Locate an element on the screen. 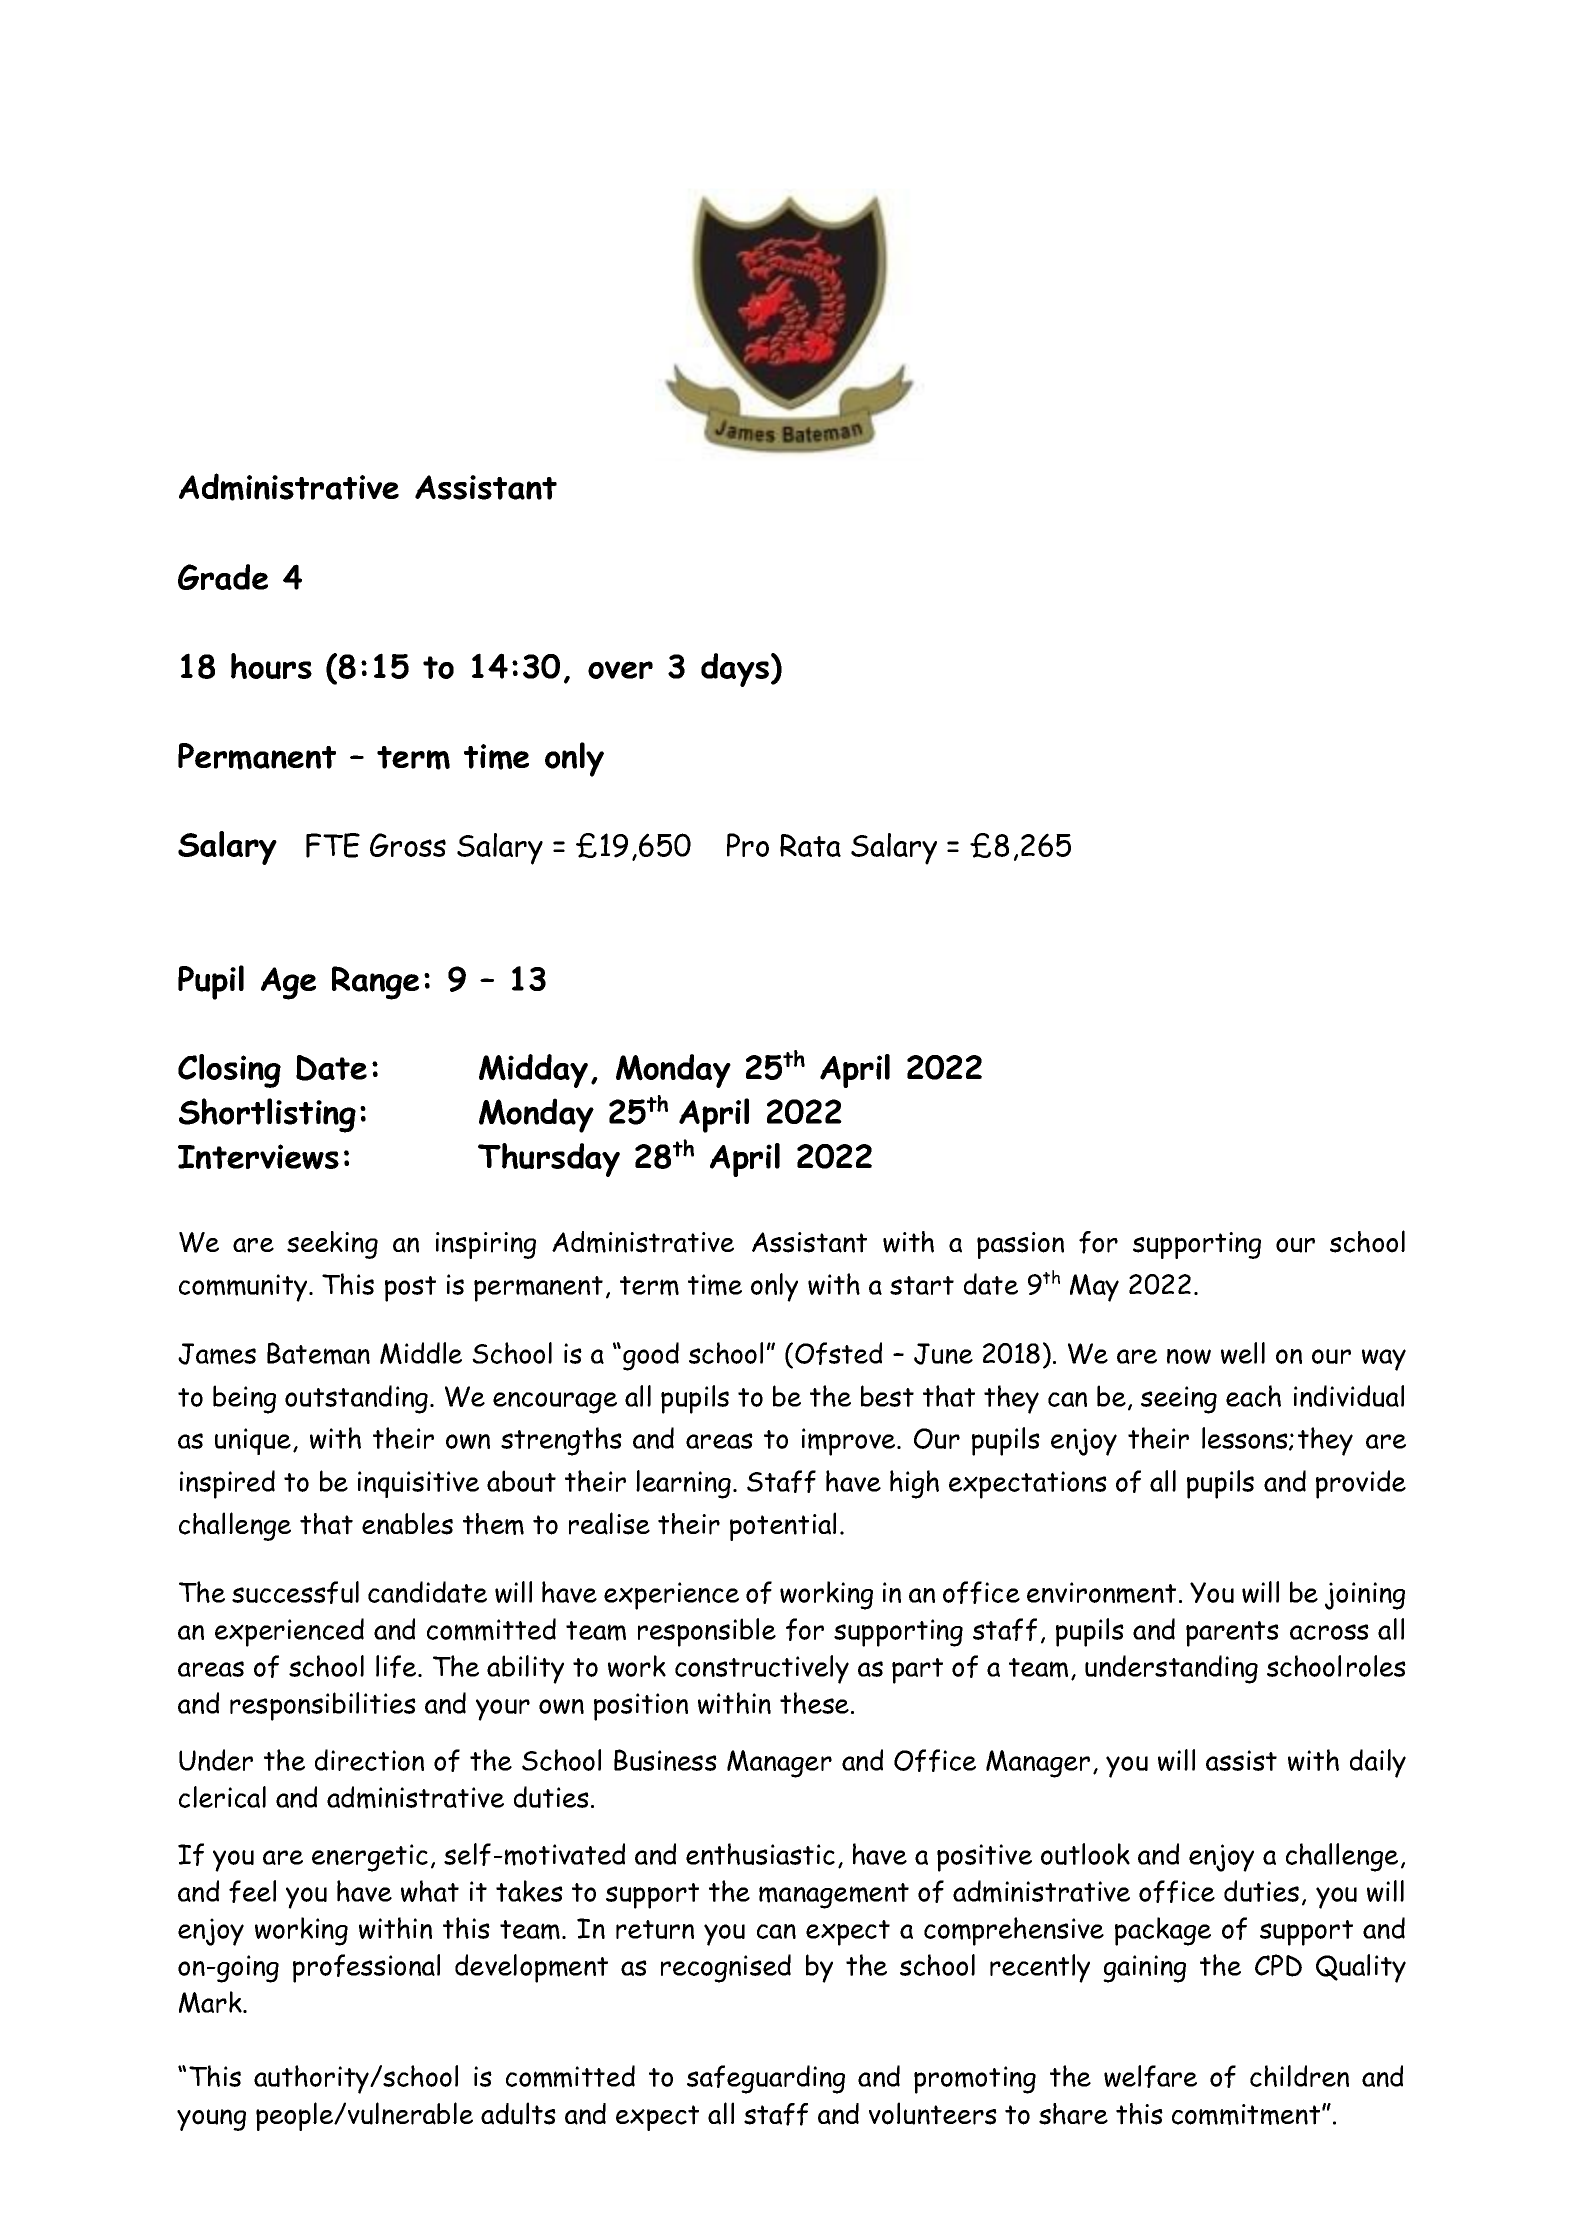 The image size is (1582, 2236). safeguarding is located at coordinates (766, 2079).
